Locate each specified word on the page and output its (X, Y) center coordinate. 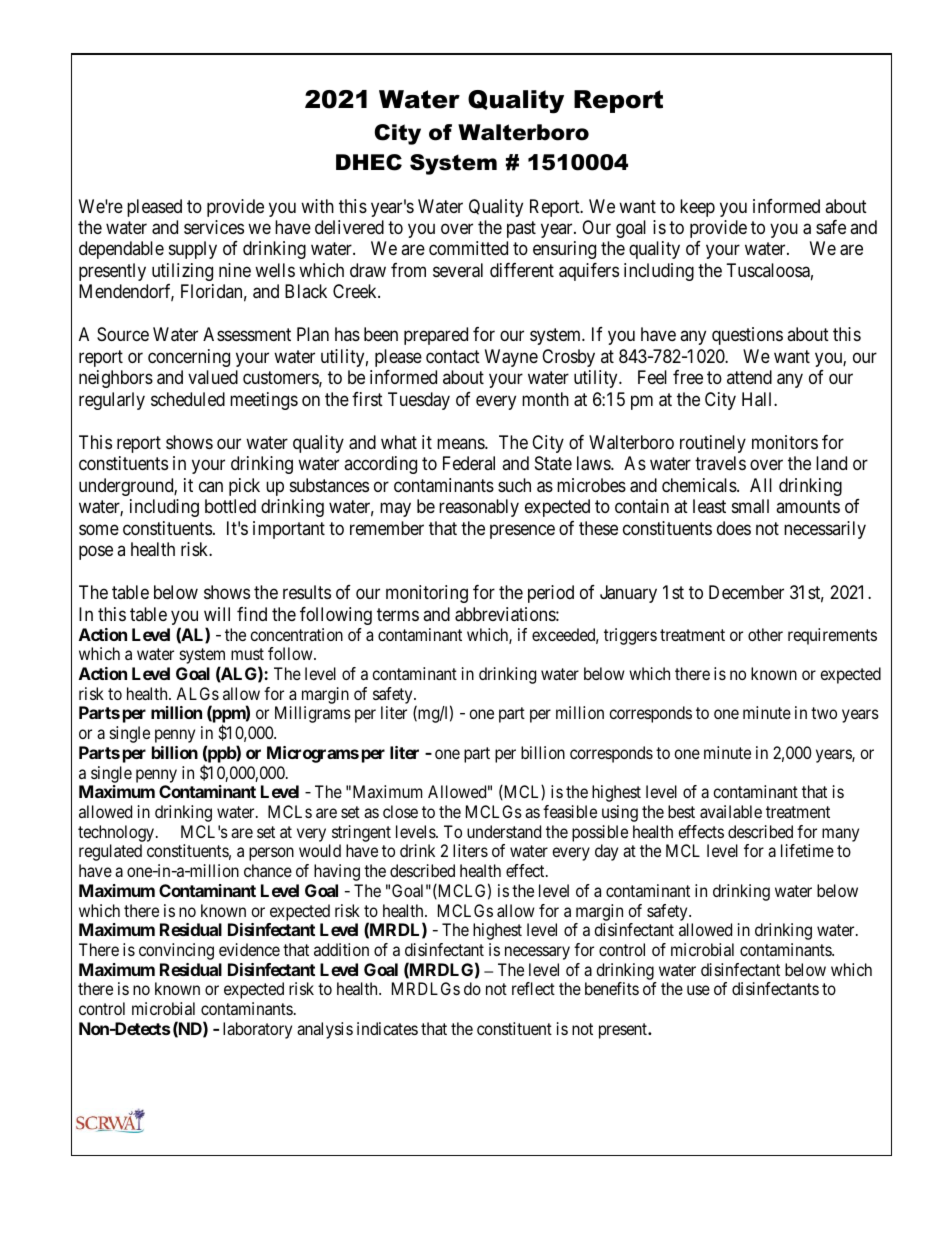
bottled (230, 506)
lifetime (807, 850)
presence (522, 531)
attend (749, 377)
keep (697, 208)
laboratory (257, 1030)
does (734, 528)
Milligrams (313, 714)
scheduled (188, 399)
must (247, 654)
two (824, 713)
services (214, 227)
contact (453, 357)
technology (117, 833)
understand (504, 831)
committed (468, 248)
